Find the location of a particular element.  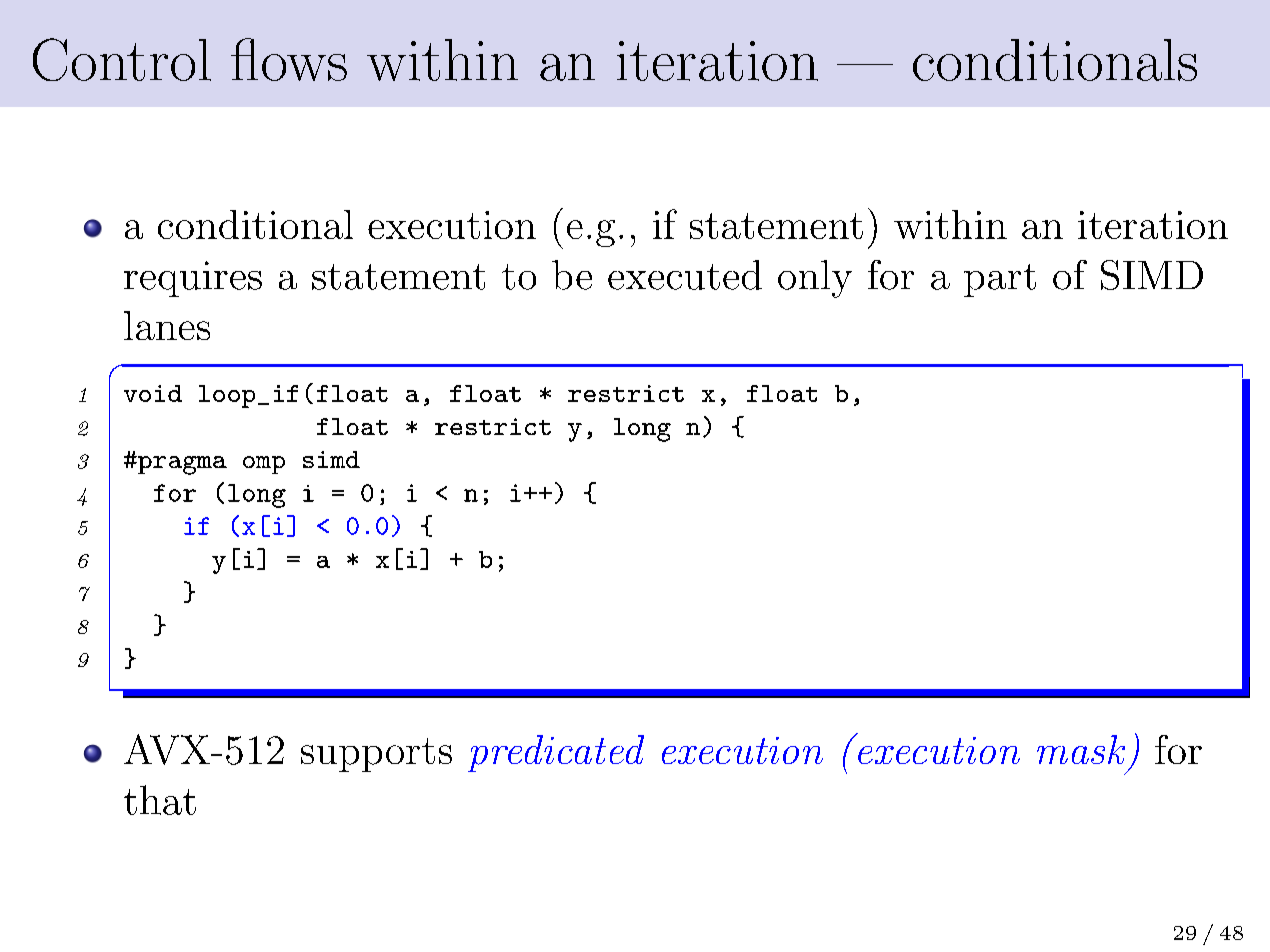

omp is located at coordinates (264, 465).
